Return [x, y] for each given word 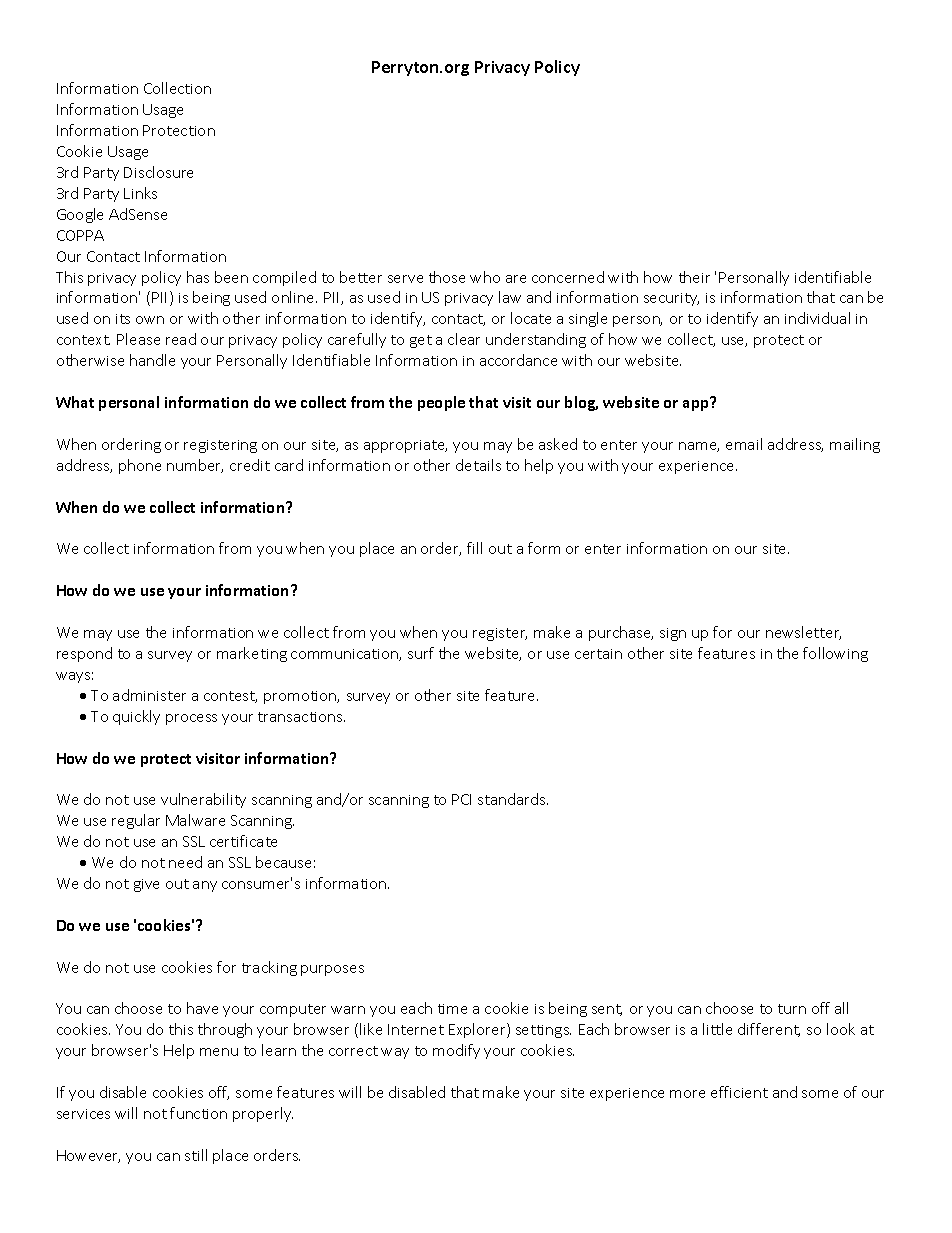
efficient [739, 1092]
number [195, 466]
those [447, 277]
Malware [195, 820]
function [198, 1113]
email [744, 444]
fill [474, 548]
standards [513, 799]
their [694, 277]
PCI [461, 799]
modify [456, 1051]
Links [140, 193]
